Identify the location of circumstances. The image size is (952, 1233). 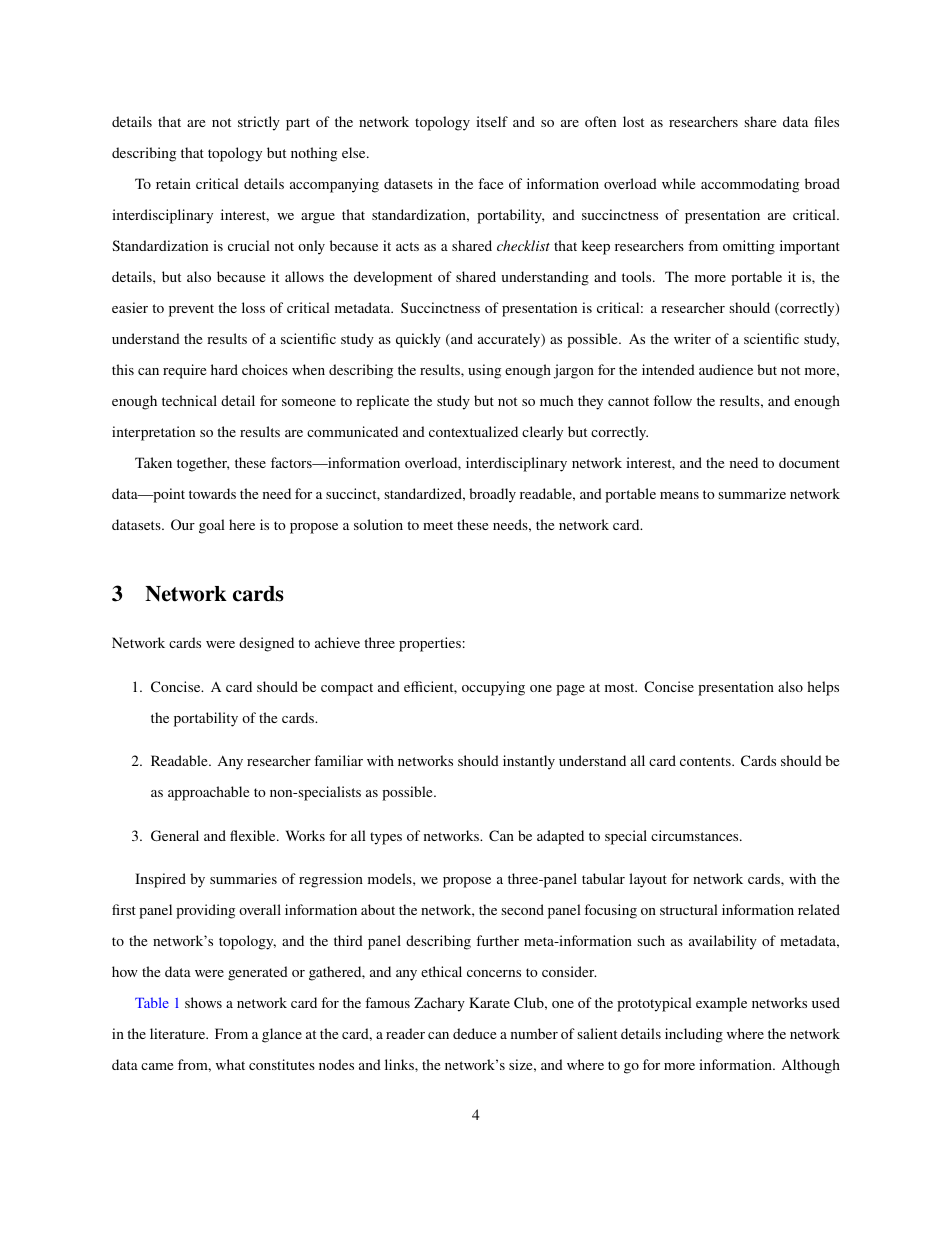
(696, 835).
